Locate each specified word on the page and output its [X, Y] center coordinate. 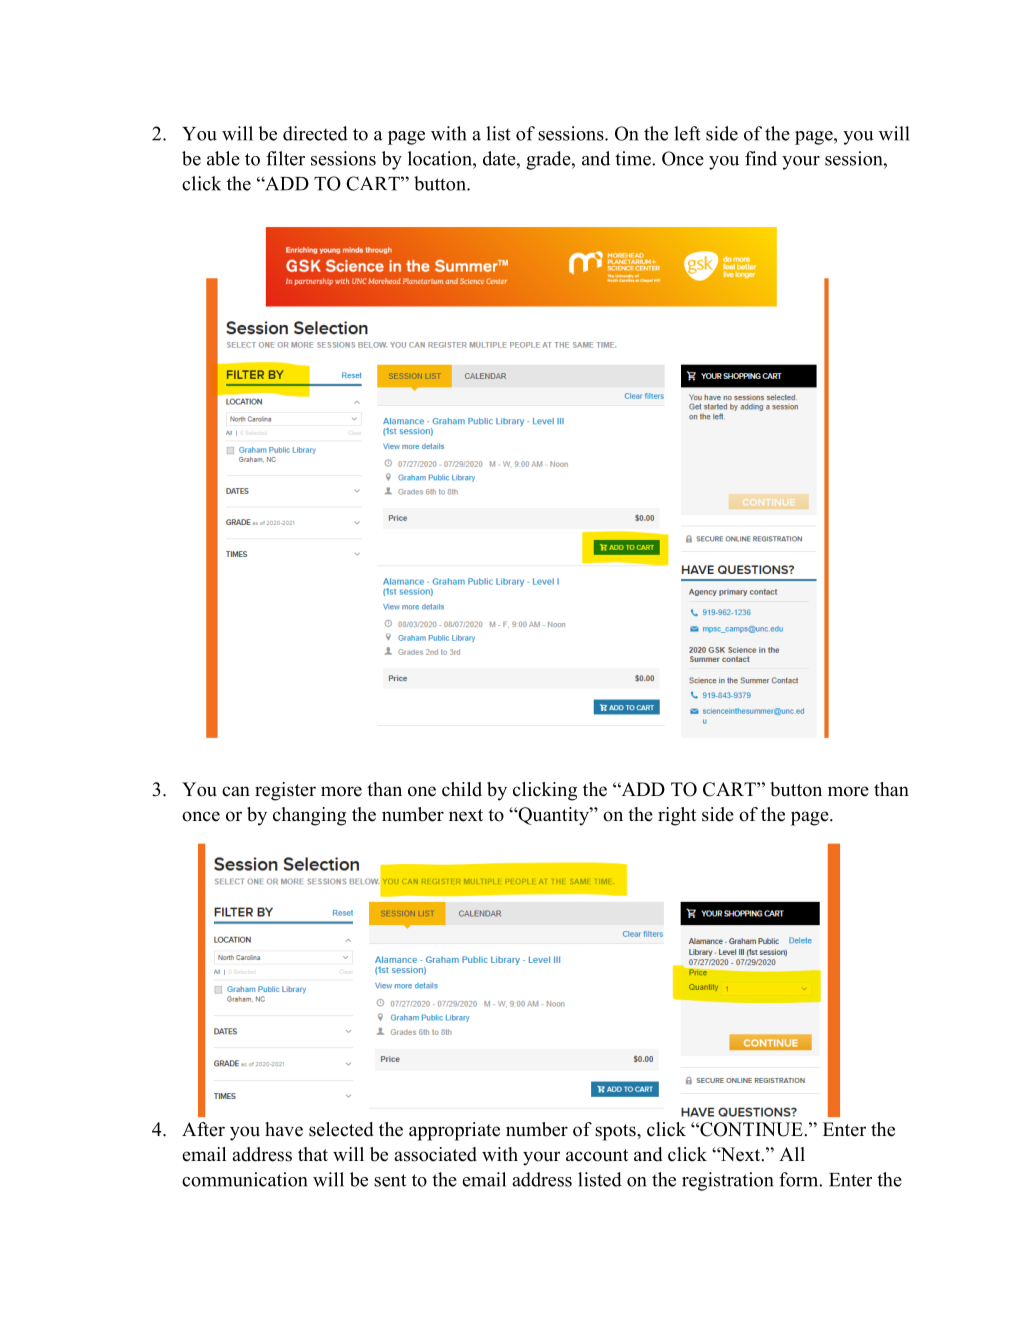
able [223, 158]
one [422, 791]
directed [315, 133]
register [285, 791]
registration [728, 1181]
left [687, 133]
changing [309, 816]
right [677, 816]
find [761, 158]
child [462, 789]
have [284, 1129]
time [634, 158]
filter [285, 158]
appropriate [454, 1131]
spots [616, 1132]
